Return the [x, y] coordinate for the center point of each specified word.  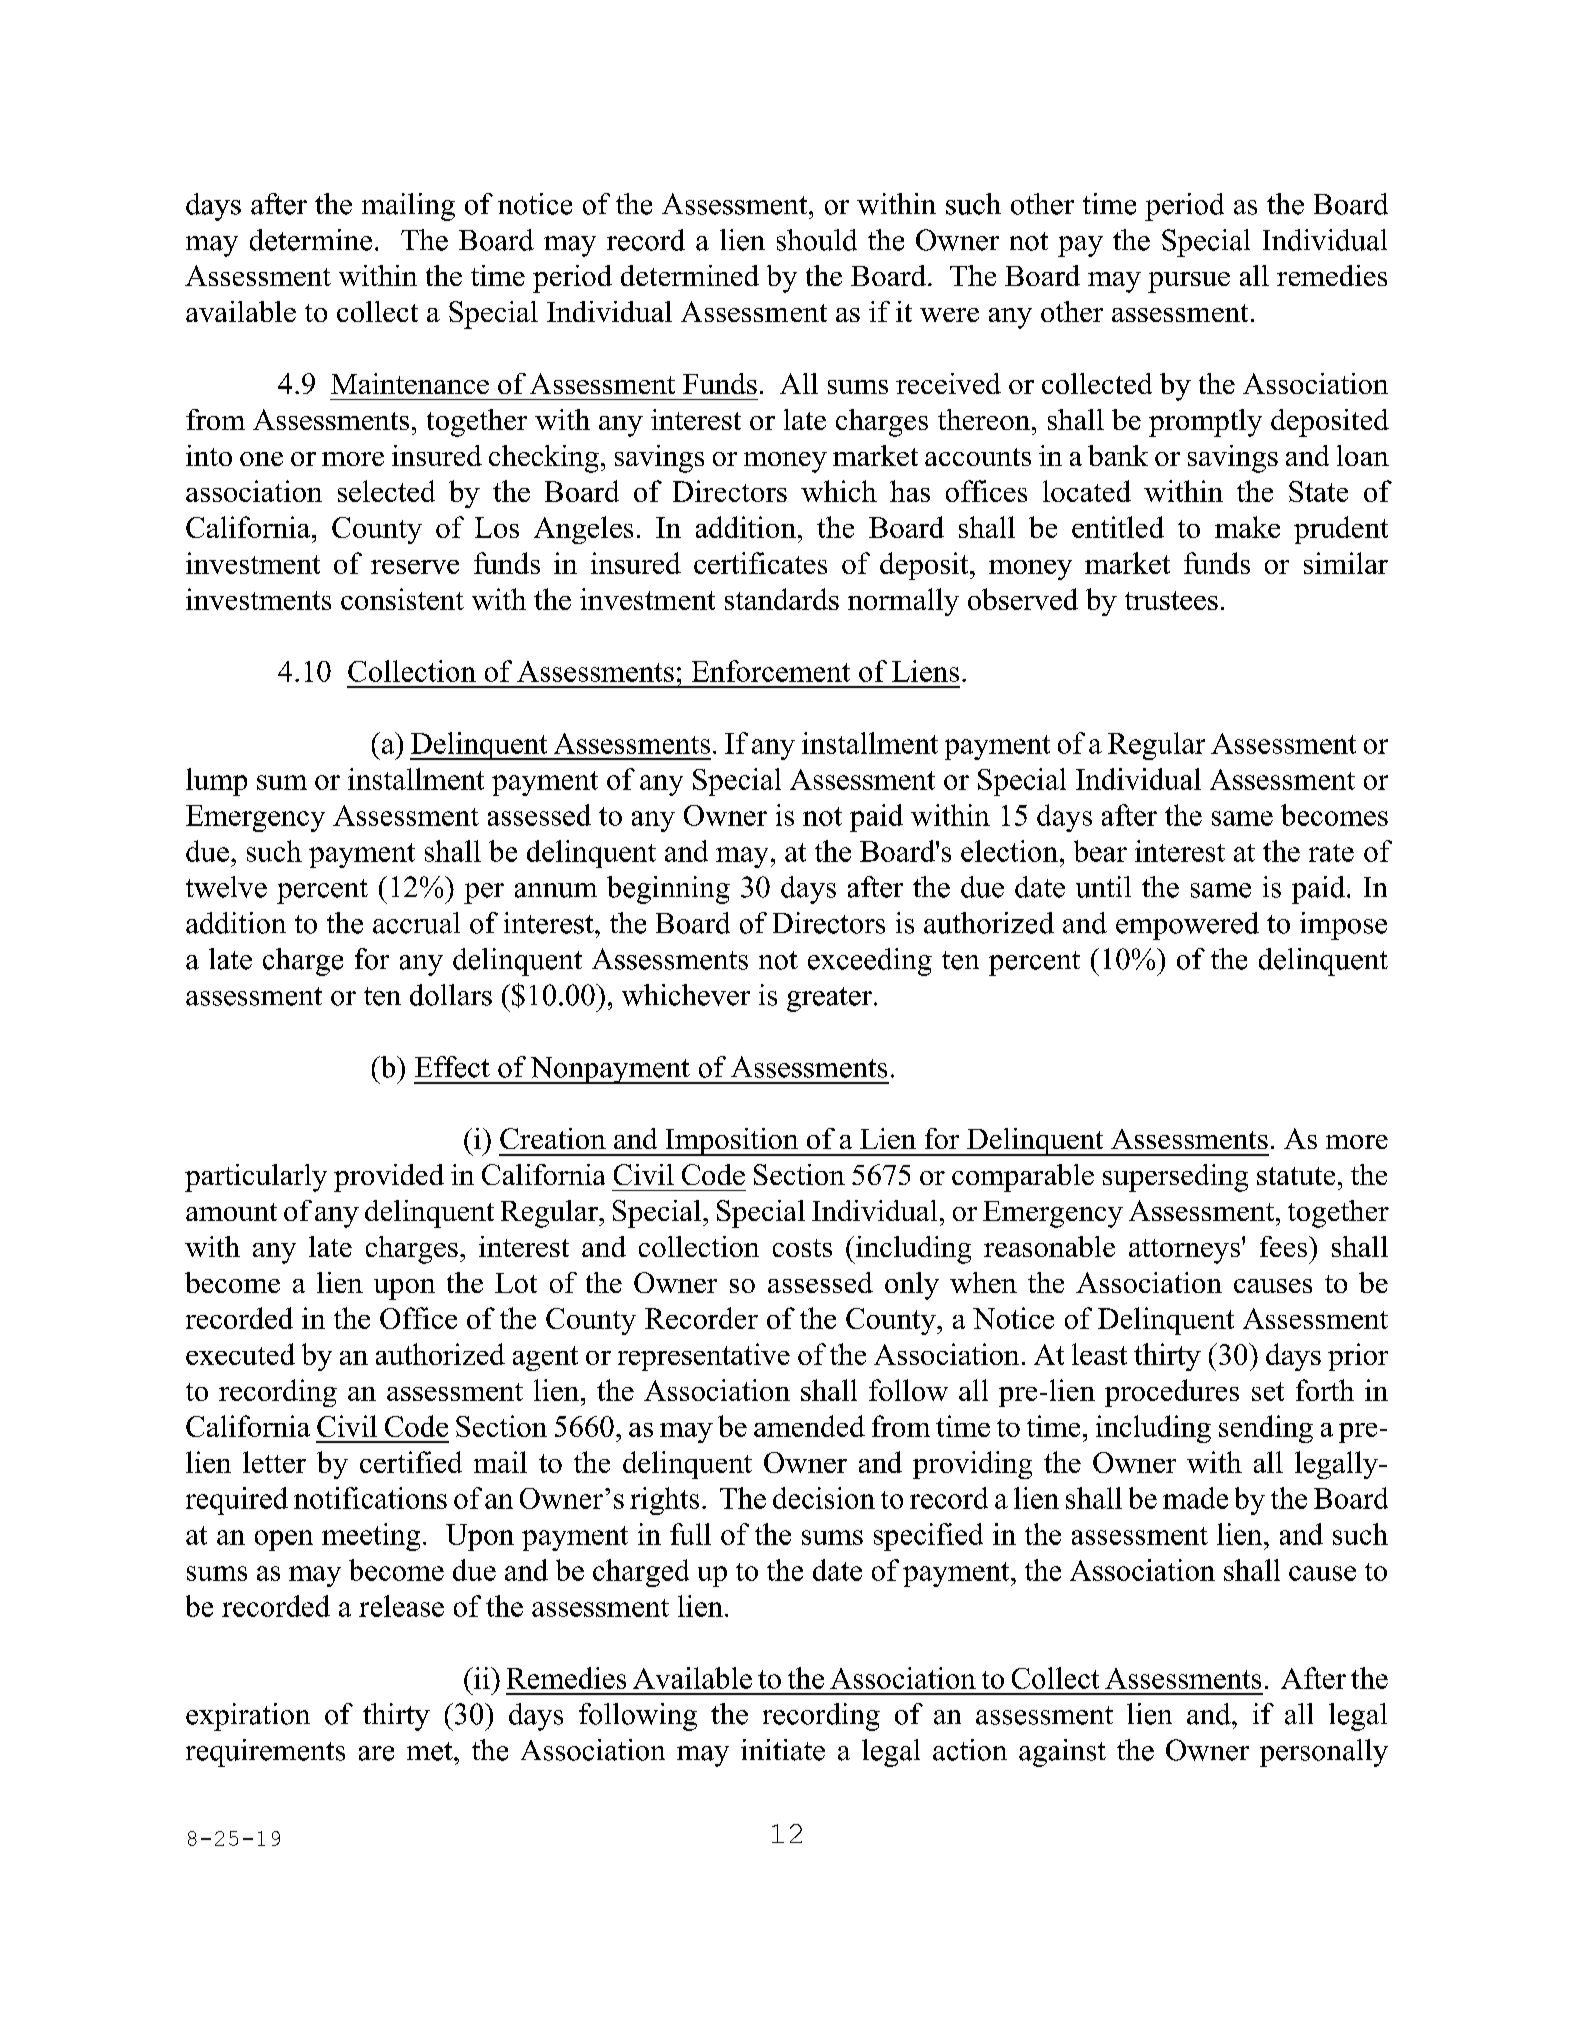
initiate [783, 1750]
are [376, 1753]
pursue [1189, 282]
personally [1324, 1753]
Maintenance [410, 383]
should [817, 240]
